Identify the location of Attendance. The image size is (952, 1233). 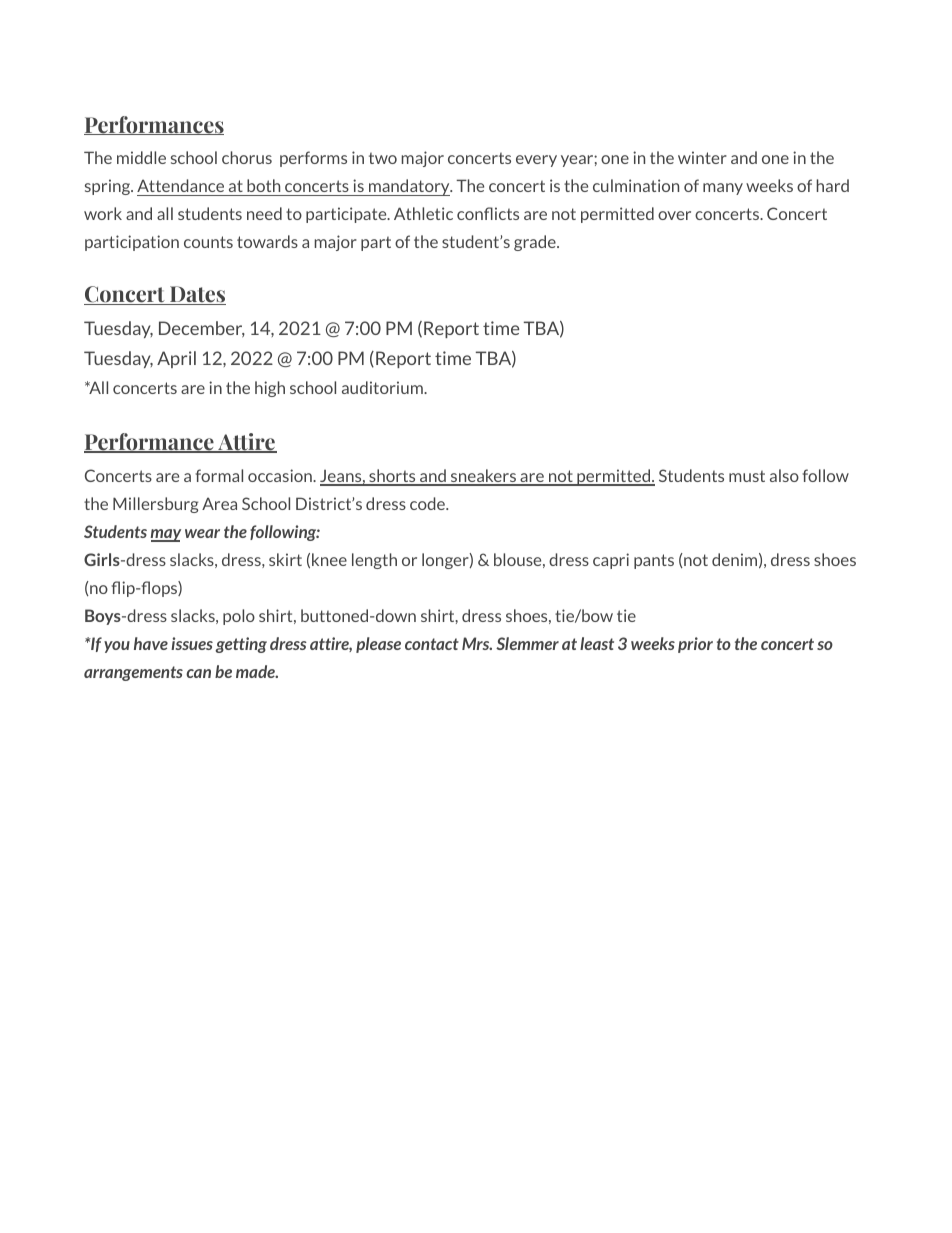
(180, 185).
